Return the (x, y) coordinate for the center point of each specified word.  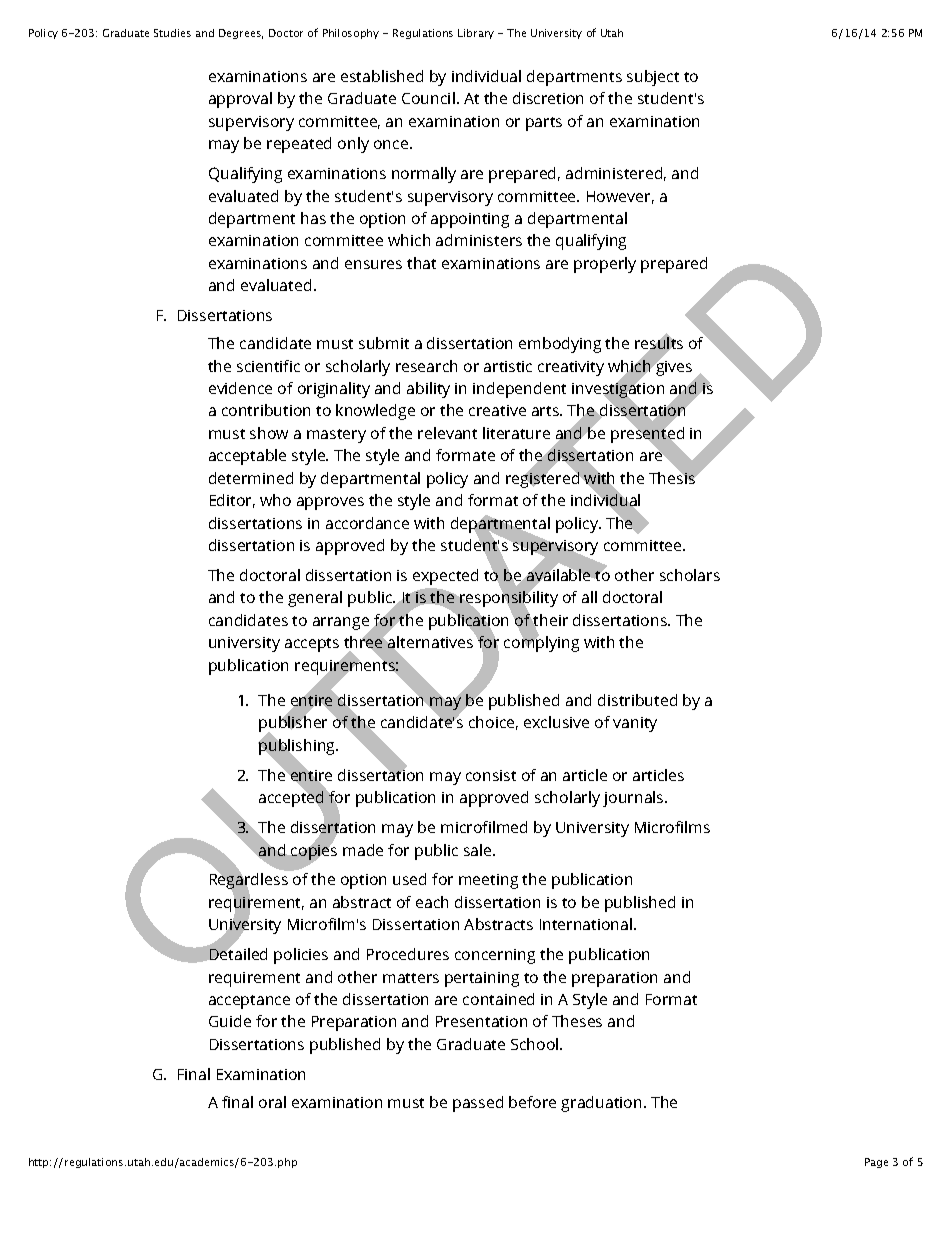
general (315, 599)
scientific (268, 366)
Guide (230, 1021)
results (659, 343)
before (532, 1102)
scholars (690, 575)
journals (634, 799)
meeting (488, 881)
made (363, 850)
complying (541, 643)
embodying (560, 345)
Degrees (241, 34)
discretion (548, 98)
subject (653, 78)
